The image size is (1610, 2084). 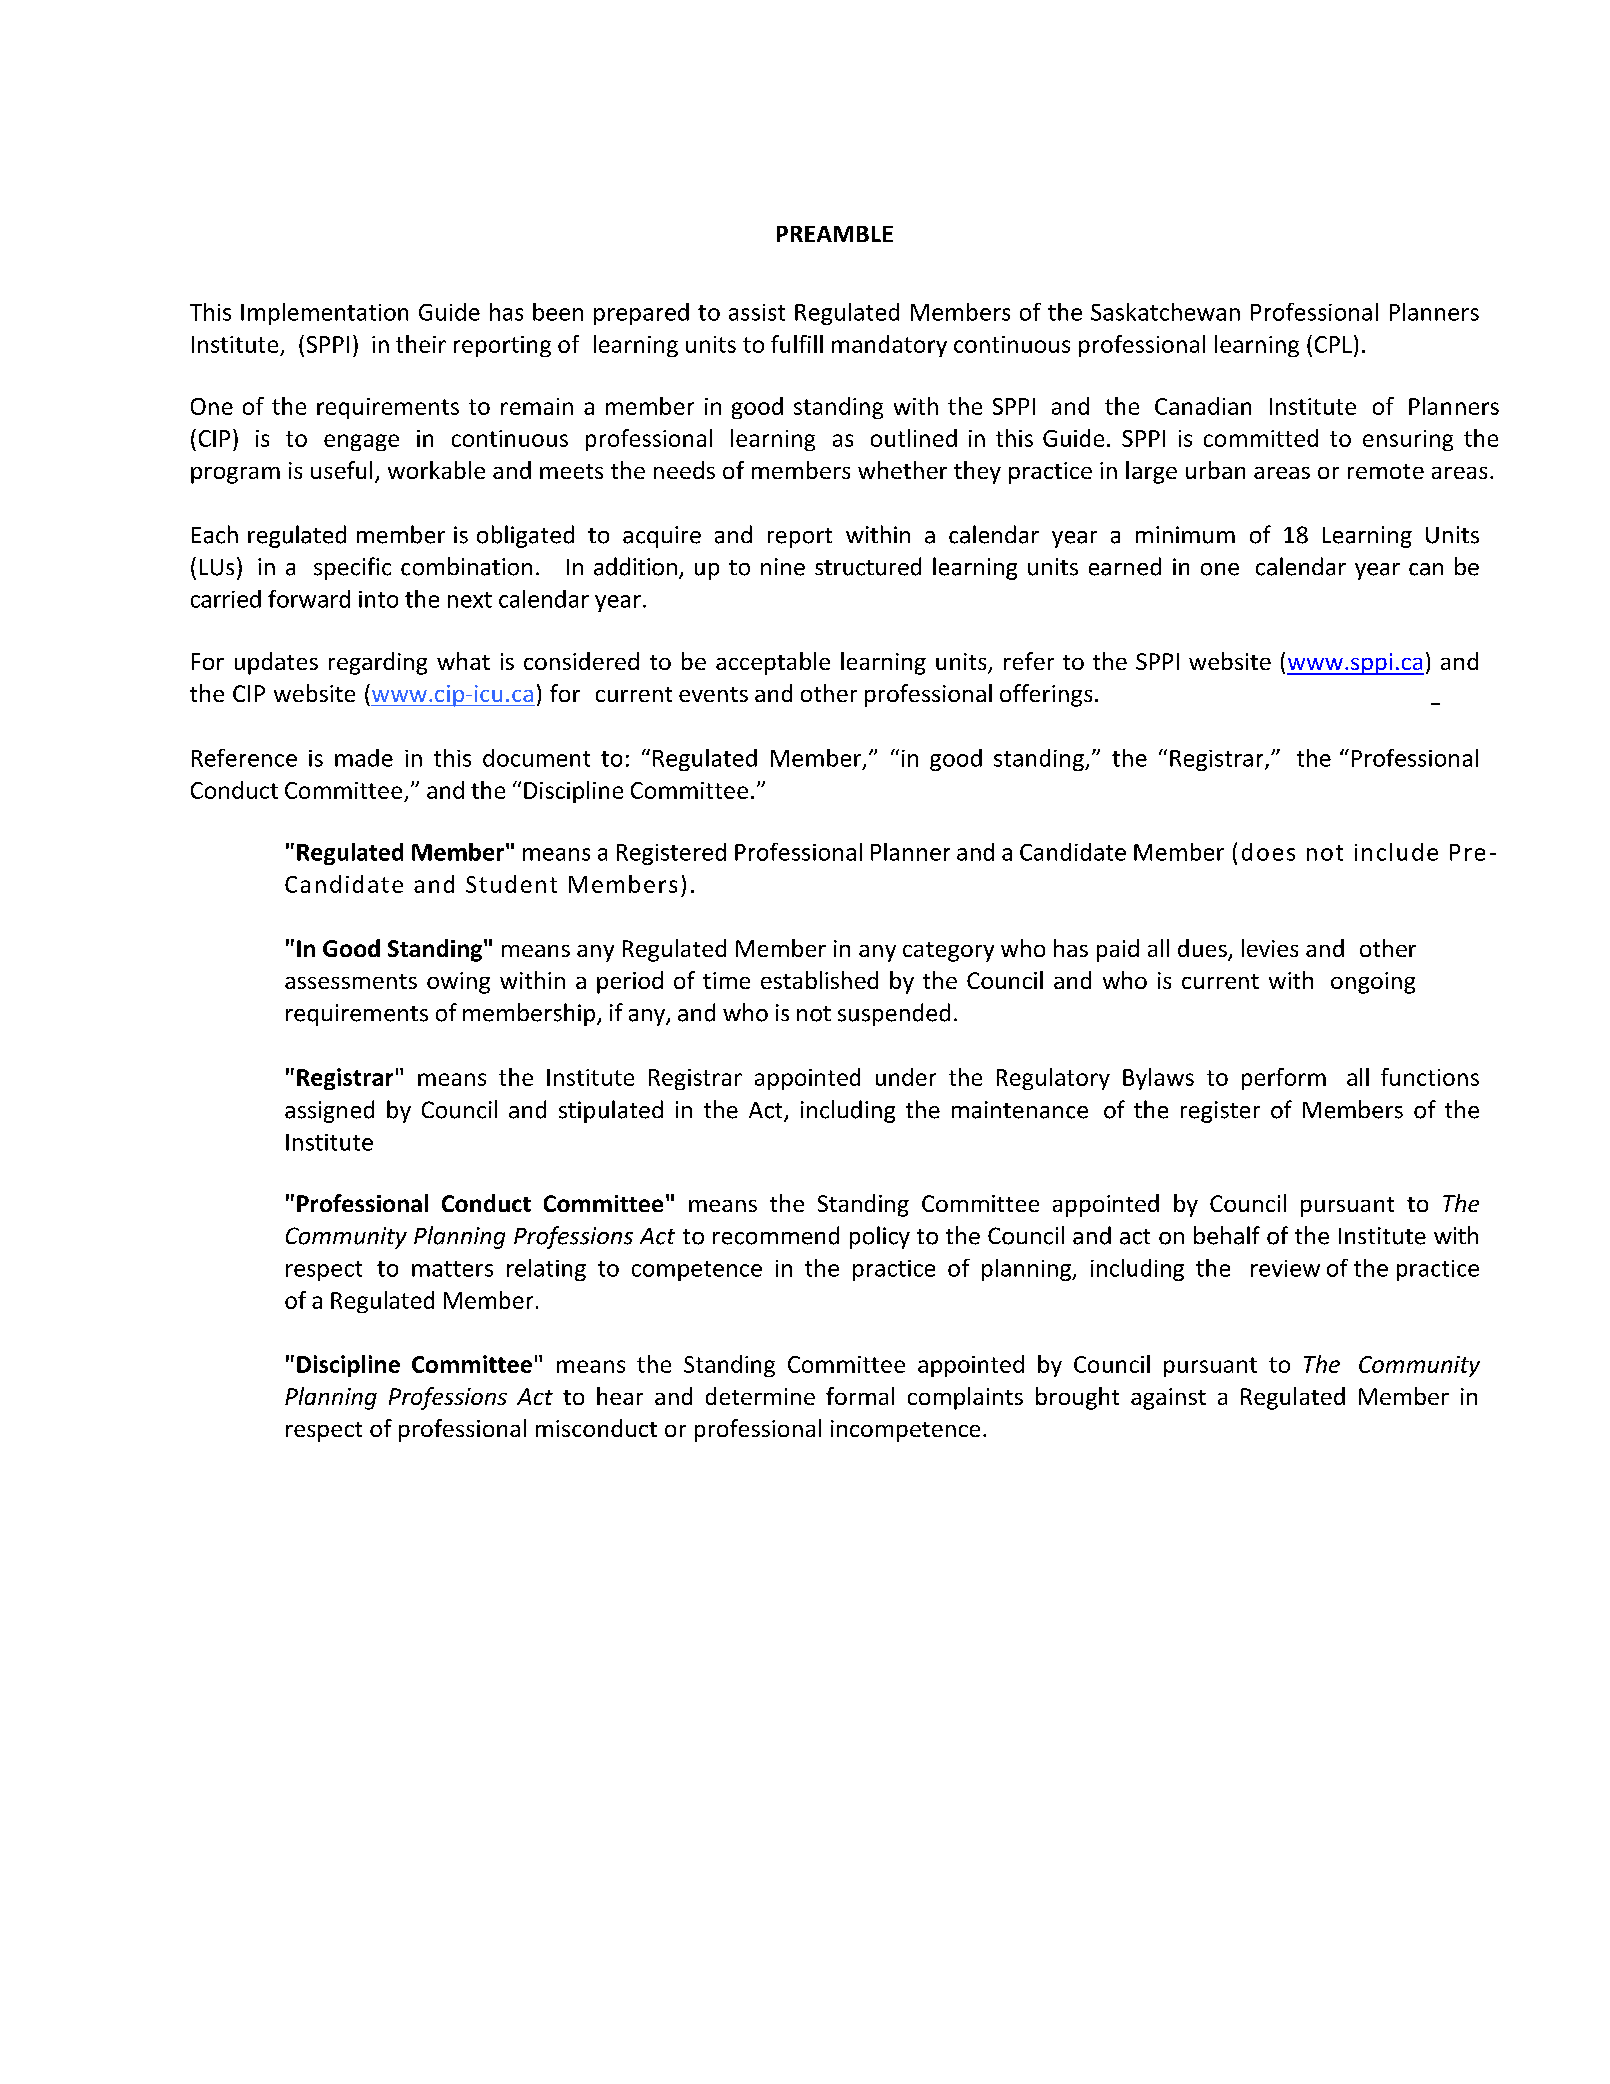 What do you see at coordinates (1168, 1399) in the image?
I see `against` at bounding box center [1168, 1399].
